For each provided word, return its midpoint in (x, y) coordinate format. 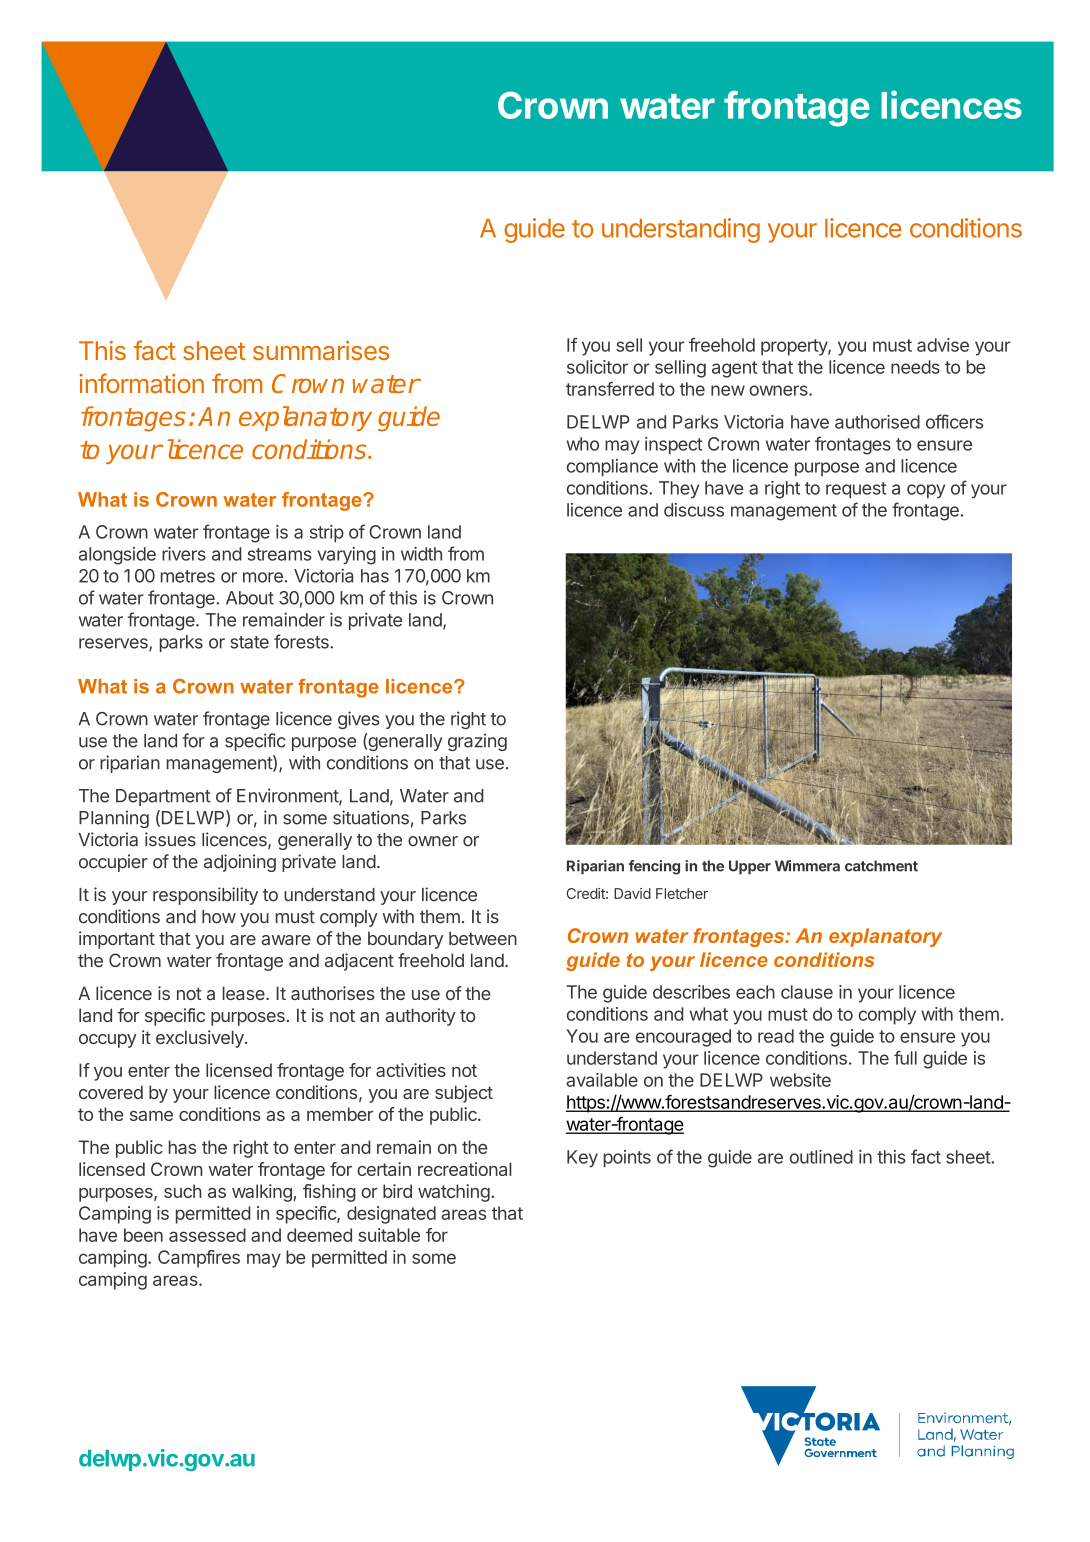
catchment (881, 866)
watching (454, 1193)
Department (163, 797)
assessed (207, 1235)
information (141, 383)
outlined (821, 1157)
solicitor (597, 367)
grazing (477, 742)
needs (915, 367)
